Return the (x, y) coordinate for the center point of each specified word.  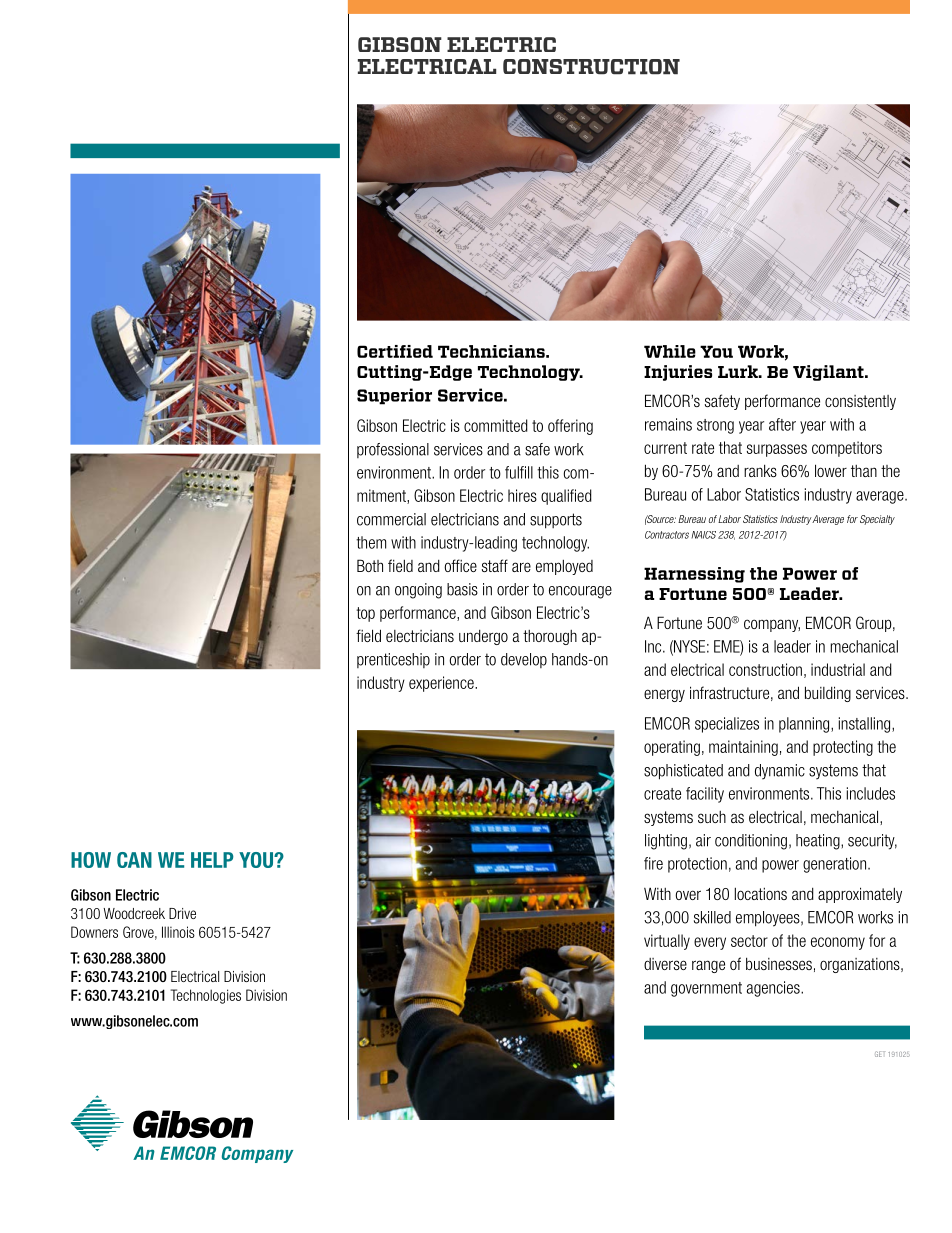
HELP (212, 860)
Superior (394, 396)
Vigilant (829, 373)
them (371, 542)
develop (524, 660)
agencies (774, 989)
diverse (665, 964)
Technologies (205, 996)
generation (834, 865)
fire (653, 863)
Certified (395, 351)
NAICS (704, 535)
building (828, 694)
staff (495, 565)
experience (442, 684)
